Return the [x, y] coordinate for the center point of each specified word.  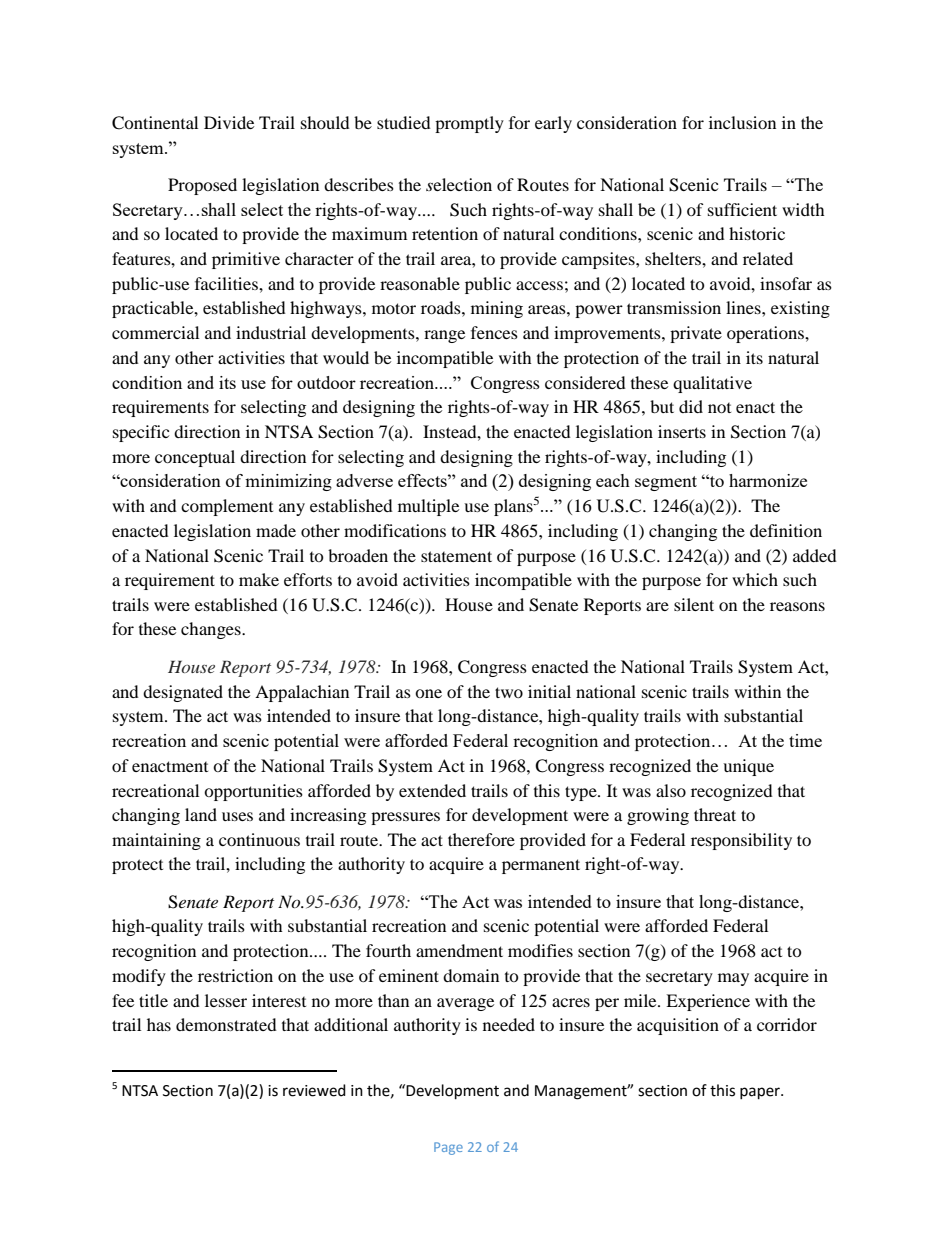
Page [448, 1148]
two [509, 692]
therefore [481, 839]
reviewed [314, 1090]
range [444, 336]
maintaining [156, 841]
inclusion [742, 122]
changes [212, 630]
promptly [469, 124]
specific [141, 433]
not [719, 408]
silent [694, 604]
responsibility [741, 841]
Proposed [202, 186]
